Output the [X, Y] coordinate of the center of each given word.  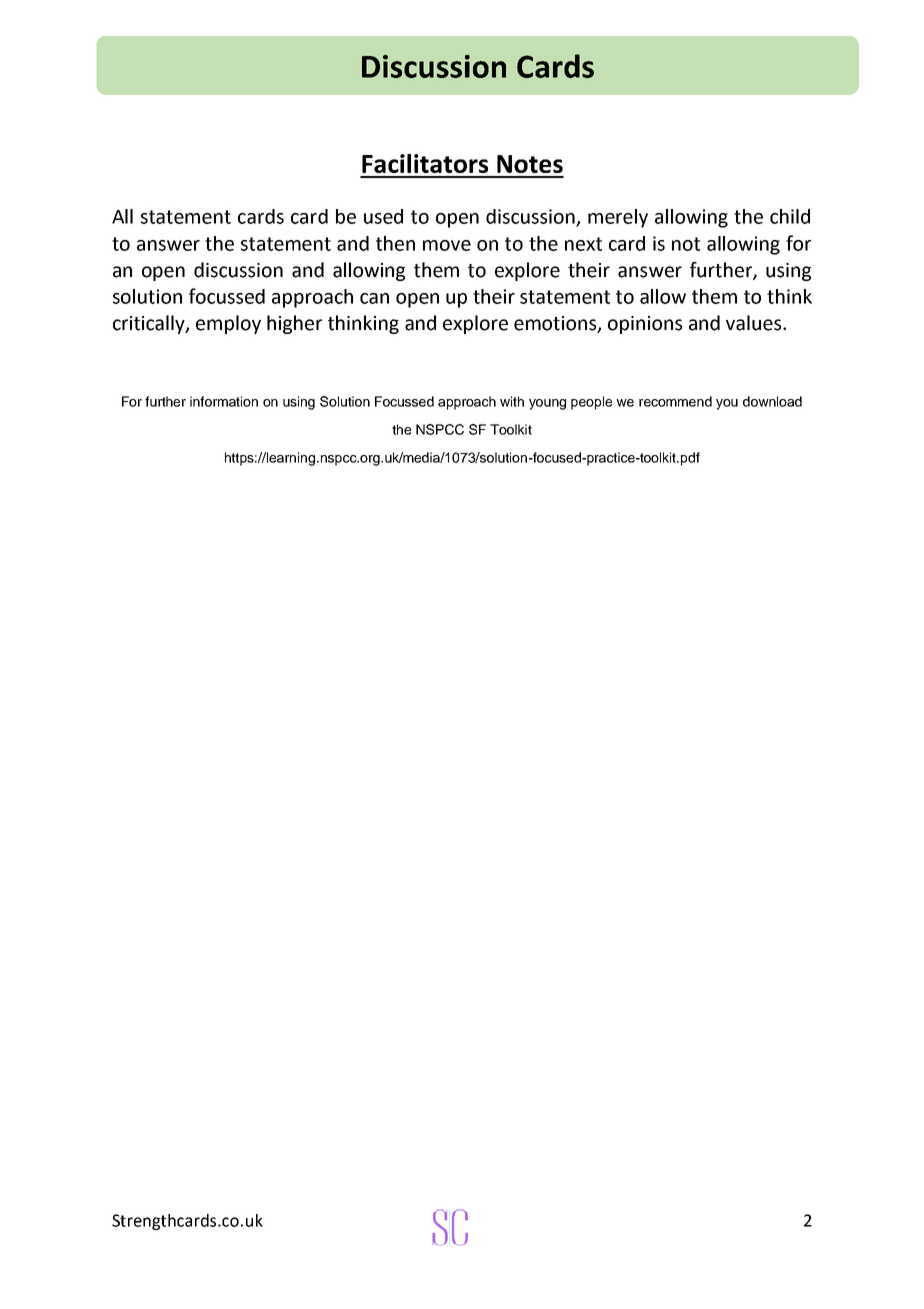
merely [618, 218]
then [395, 243]
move [447, 245]
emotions [556, 324]
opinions [645, 325]
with [512, 401]
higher [294, 324]
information [224, 401]
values [755, 323]
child [790, 216]
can [374, 298]
